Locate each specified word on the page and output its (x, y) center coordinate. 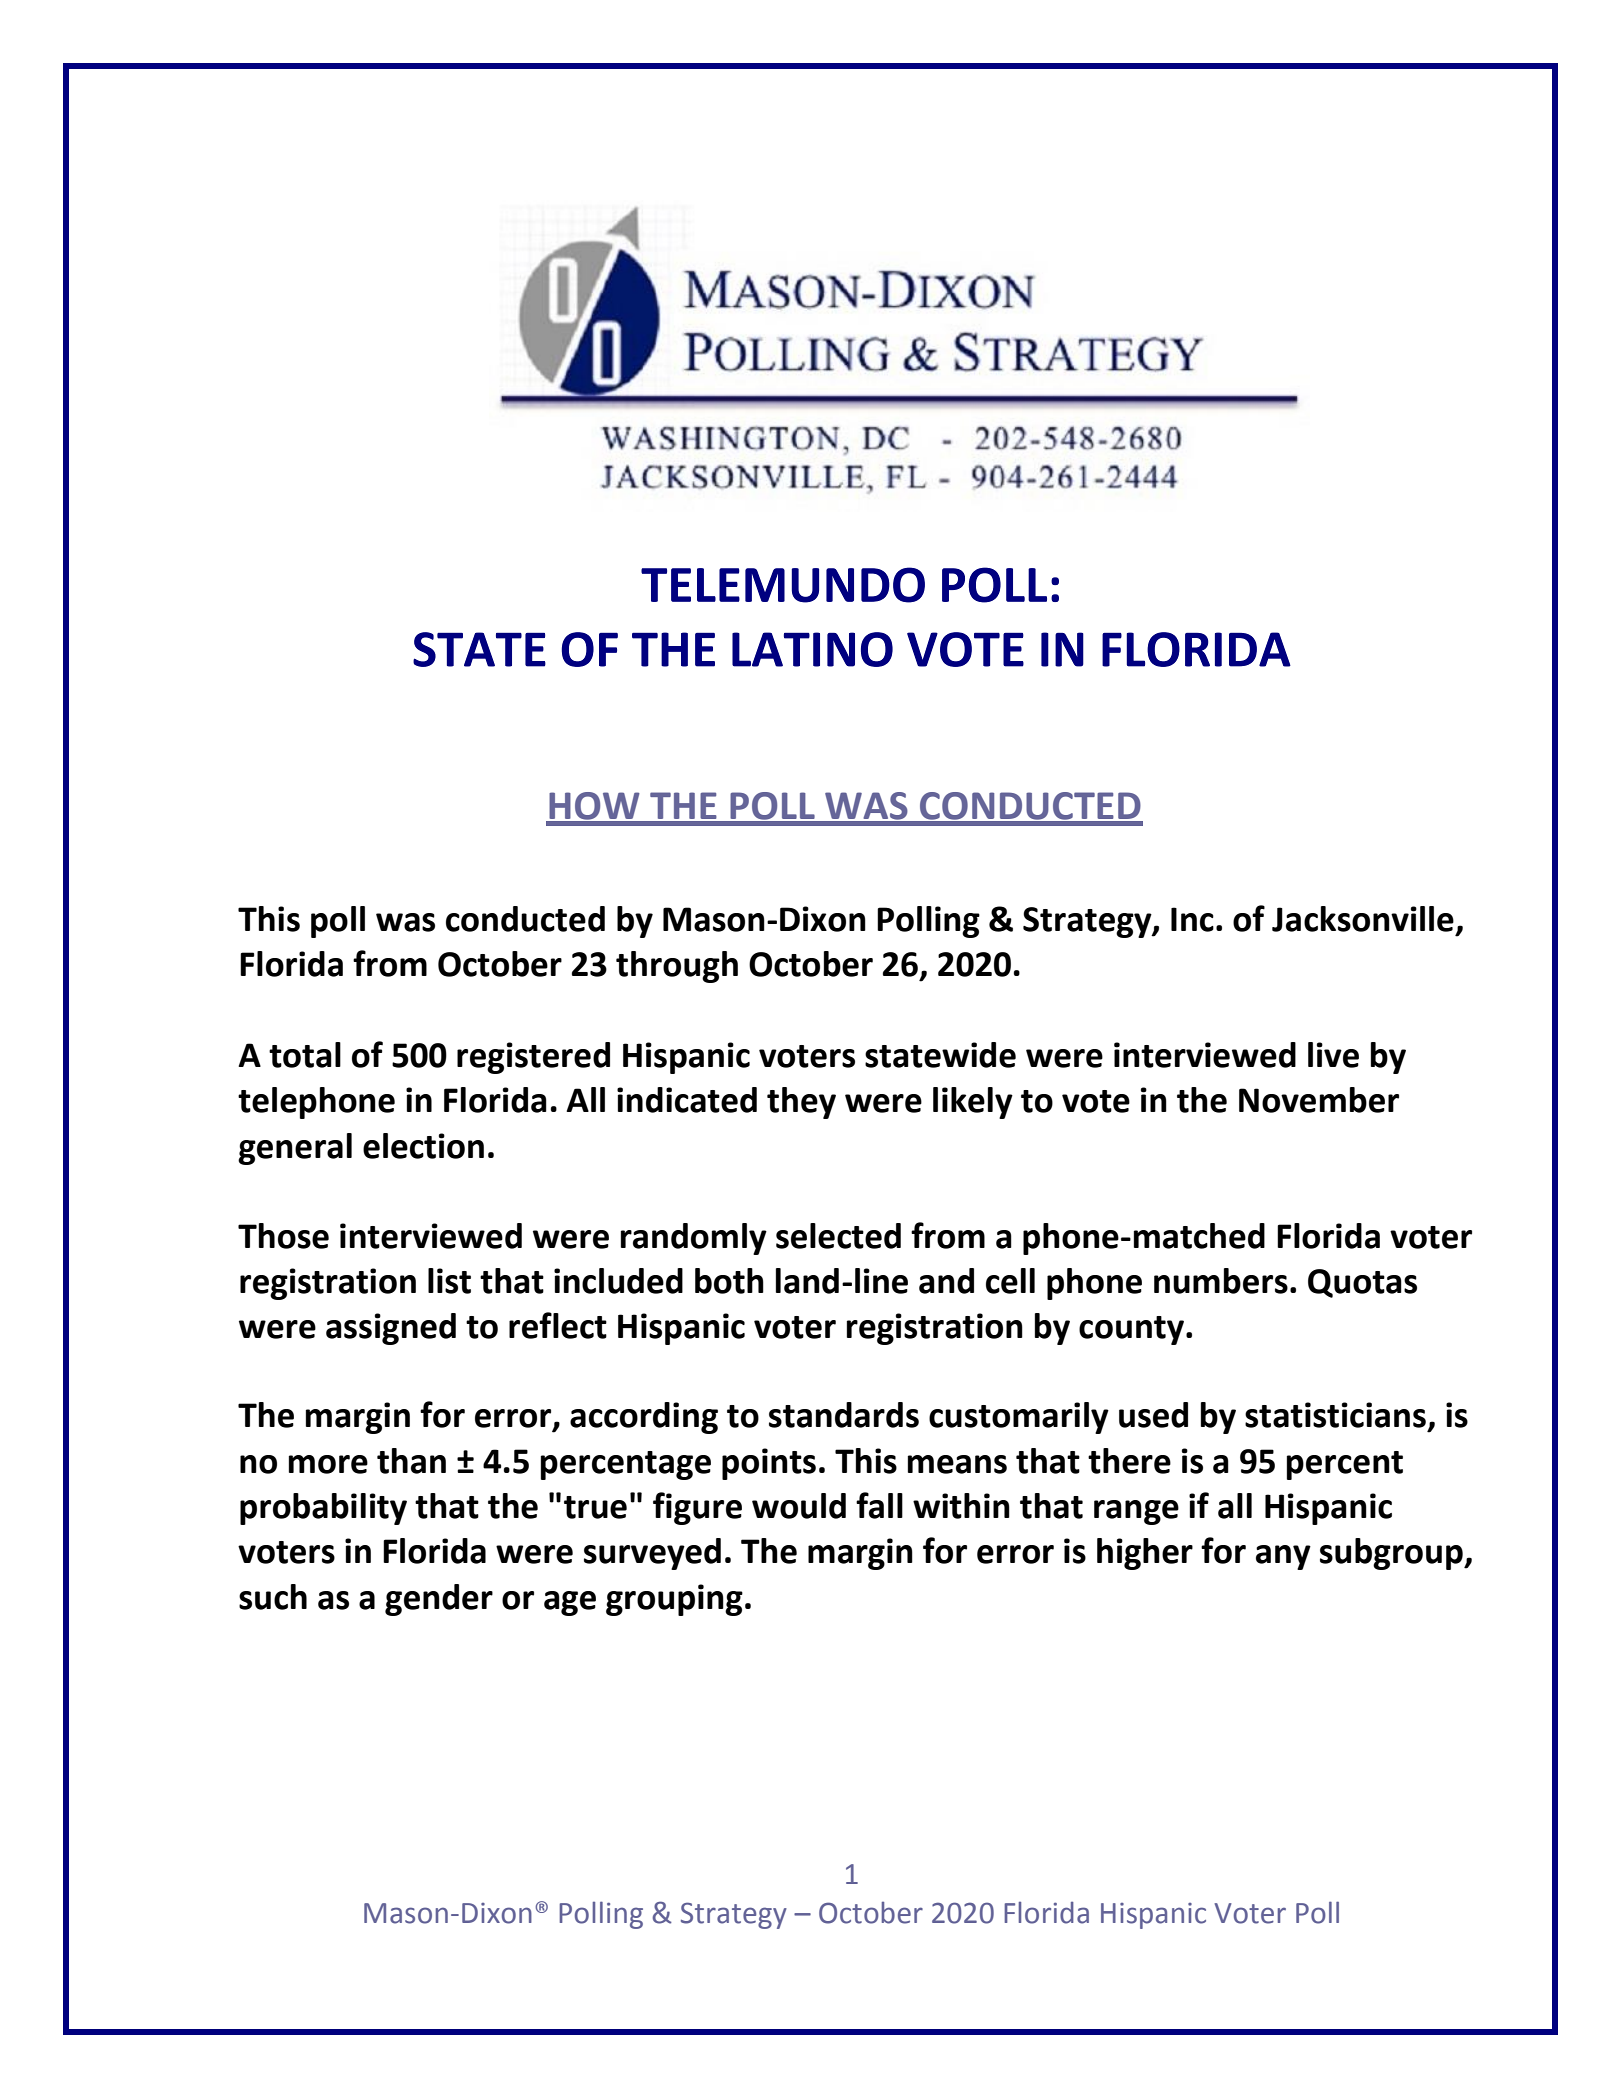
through (677, 967)
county (1133, 1330)
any (1283, 1557)
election (423, 1146)
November (1319, 1100)
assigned (391, 1329)
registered (533, 1058)
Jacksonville (1363, 919)
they (801, 1103)
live (1333, 1055)
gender (439, 1600)
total (305, 1055)
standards (844, 1415)
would (799, 1506)
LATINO (812, 649)
